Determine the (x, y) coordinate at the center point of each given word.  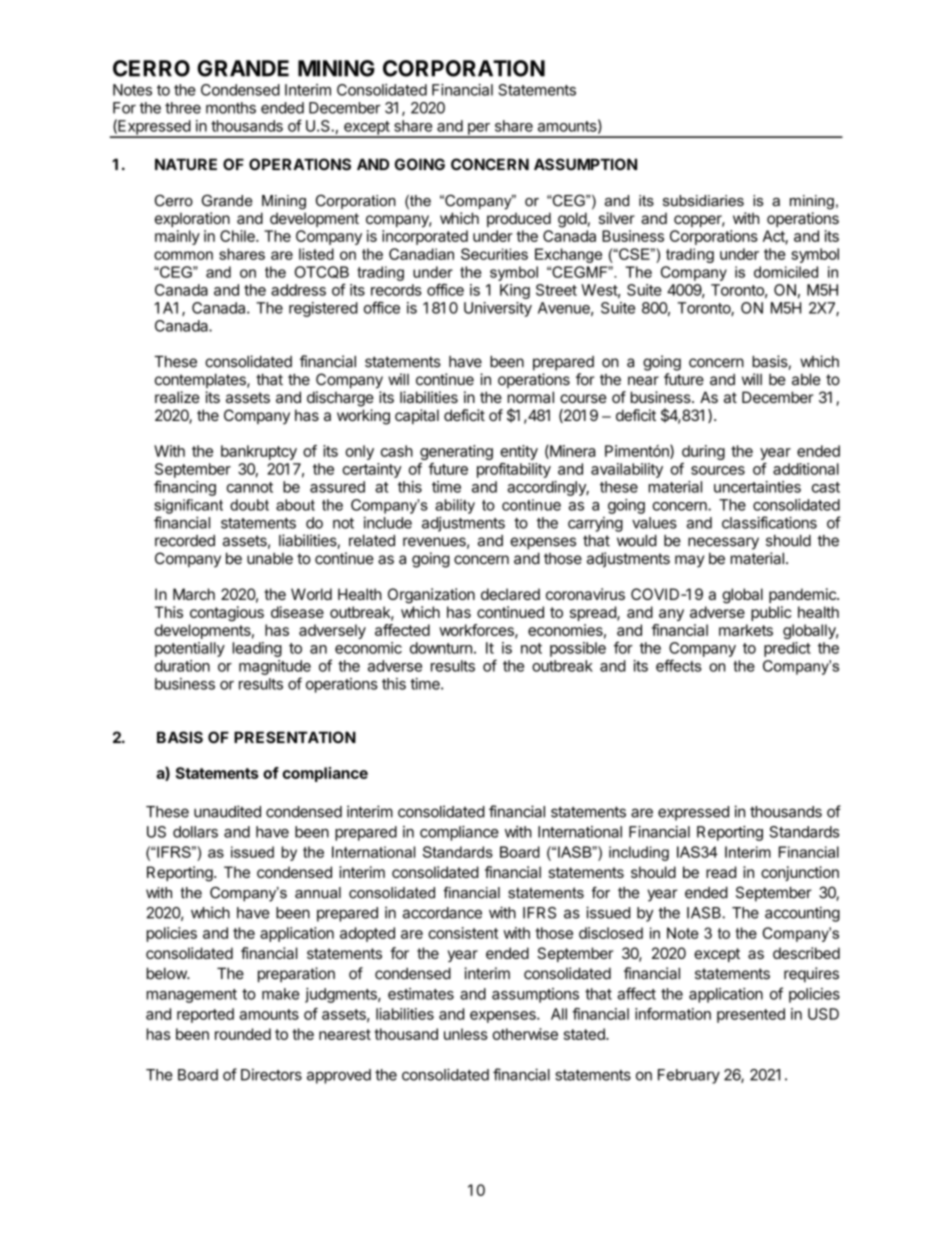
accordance (442, 913)
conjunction (800, 873)
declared (510, 594)
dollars (195, 832)
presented (751, 1015)
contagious (227, 614)
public (771, 613)
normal (531, 397)
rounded (243, 1034)
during (703, 452)
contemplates (201, 380)
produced (519, 219)
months (231, 108)
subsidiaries (703, 201)
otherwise (525, 1034)
